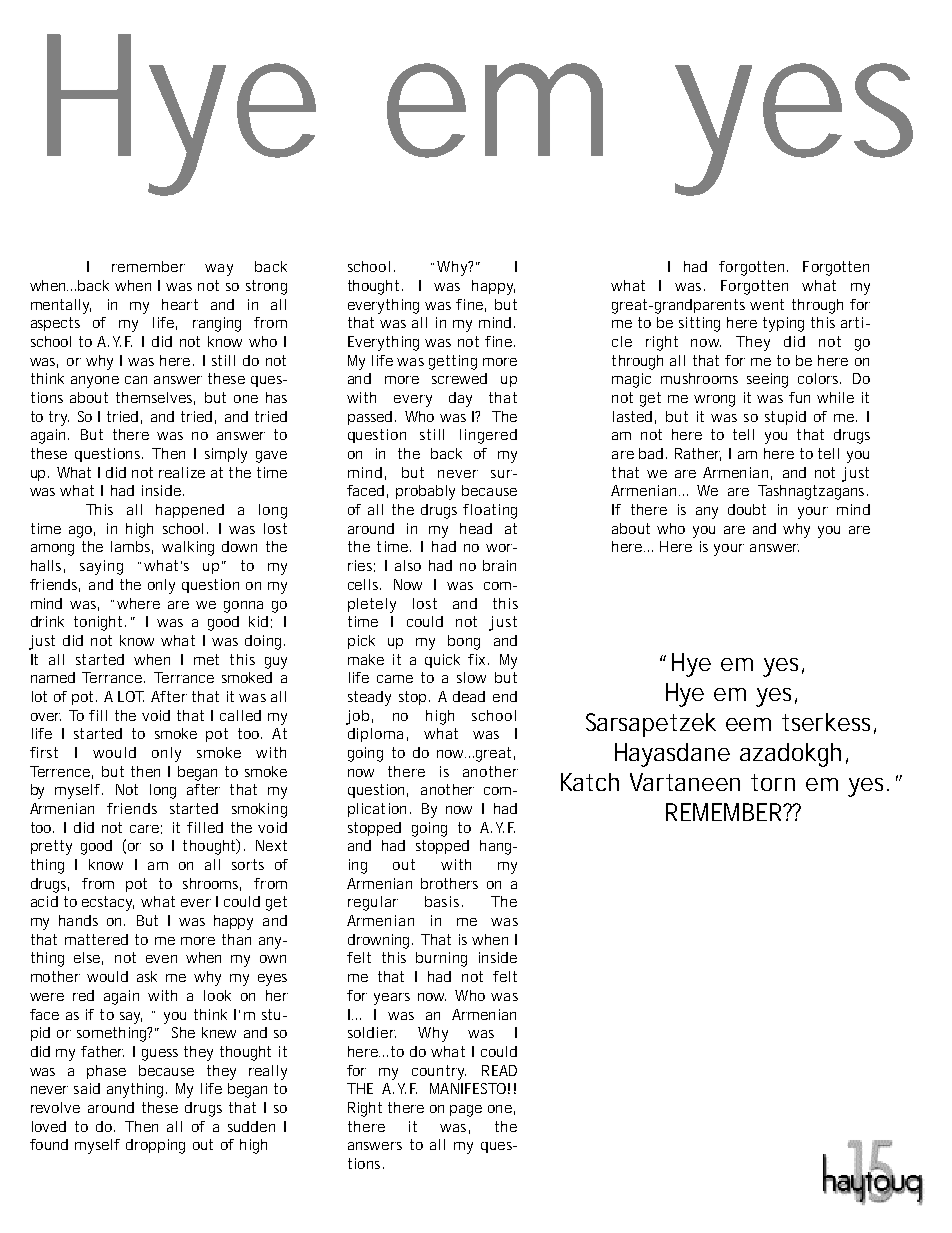 The width and height of the screenshot is (952, 1233). I want to click on lingered, so click(488, 436).
